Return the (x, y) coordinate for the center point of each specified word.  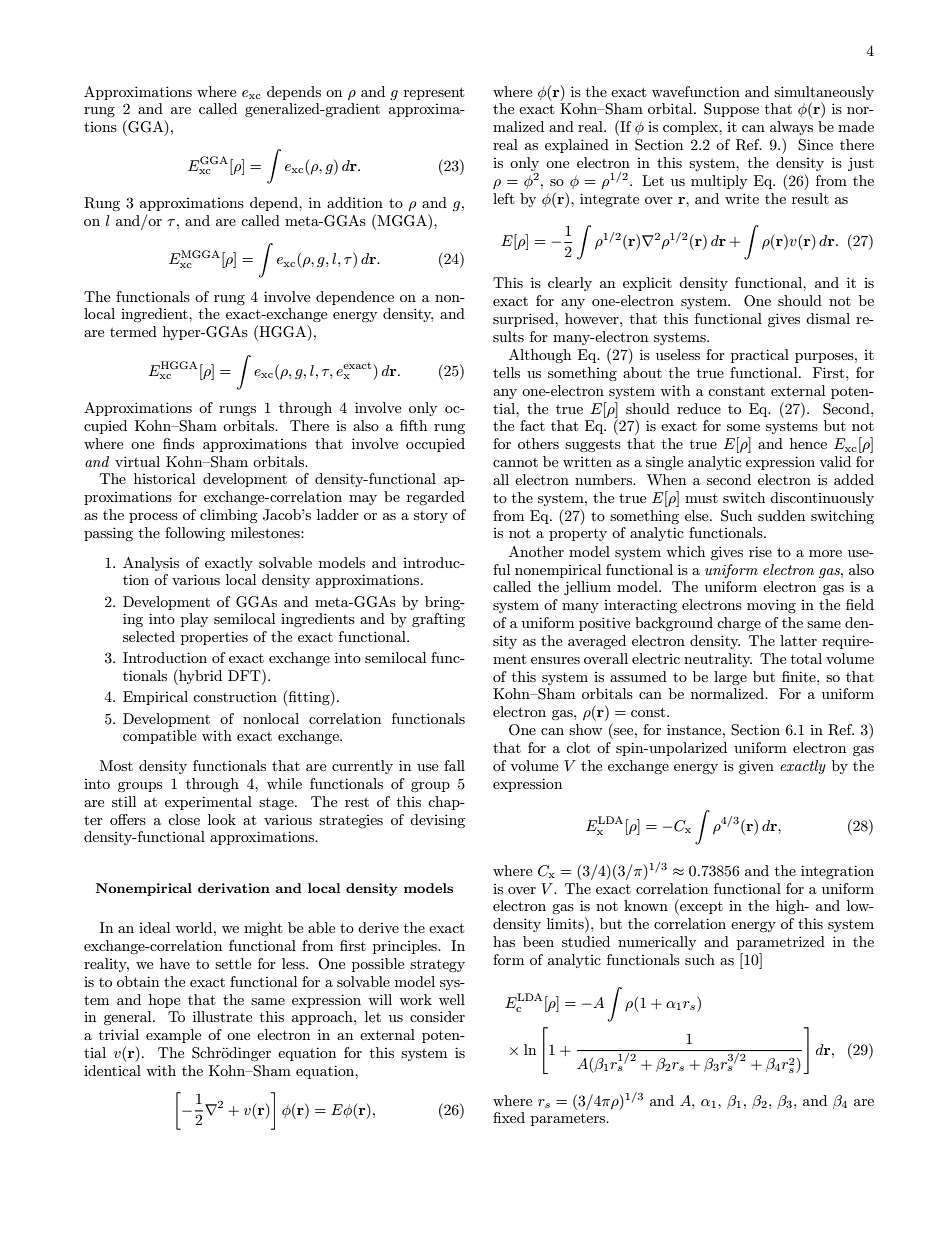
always (791, 128)
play (194, 620)
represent (434, 93)
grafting (438, 620)
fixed (509, 1117)
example (173, 1036)
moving (771, 606)
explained (577, 146)
